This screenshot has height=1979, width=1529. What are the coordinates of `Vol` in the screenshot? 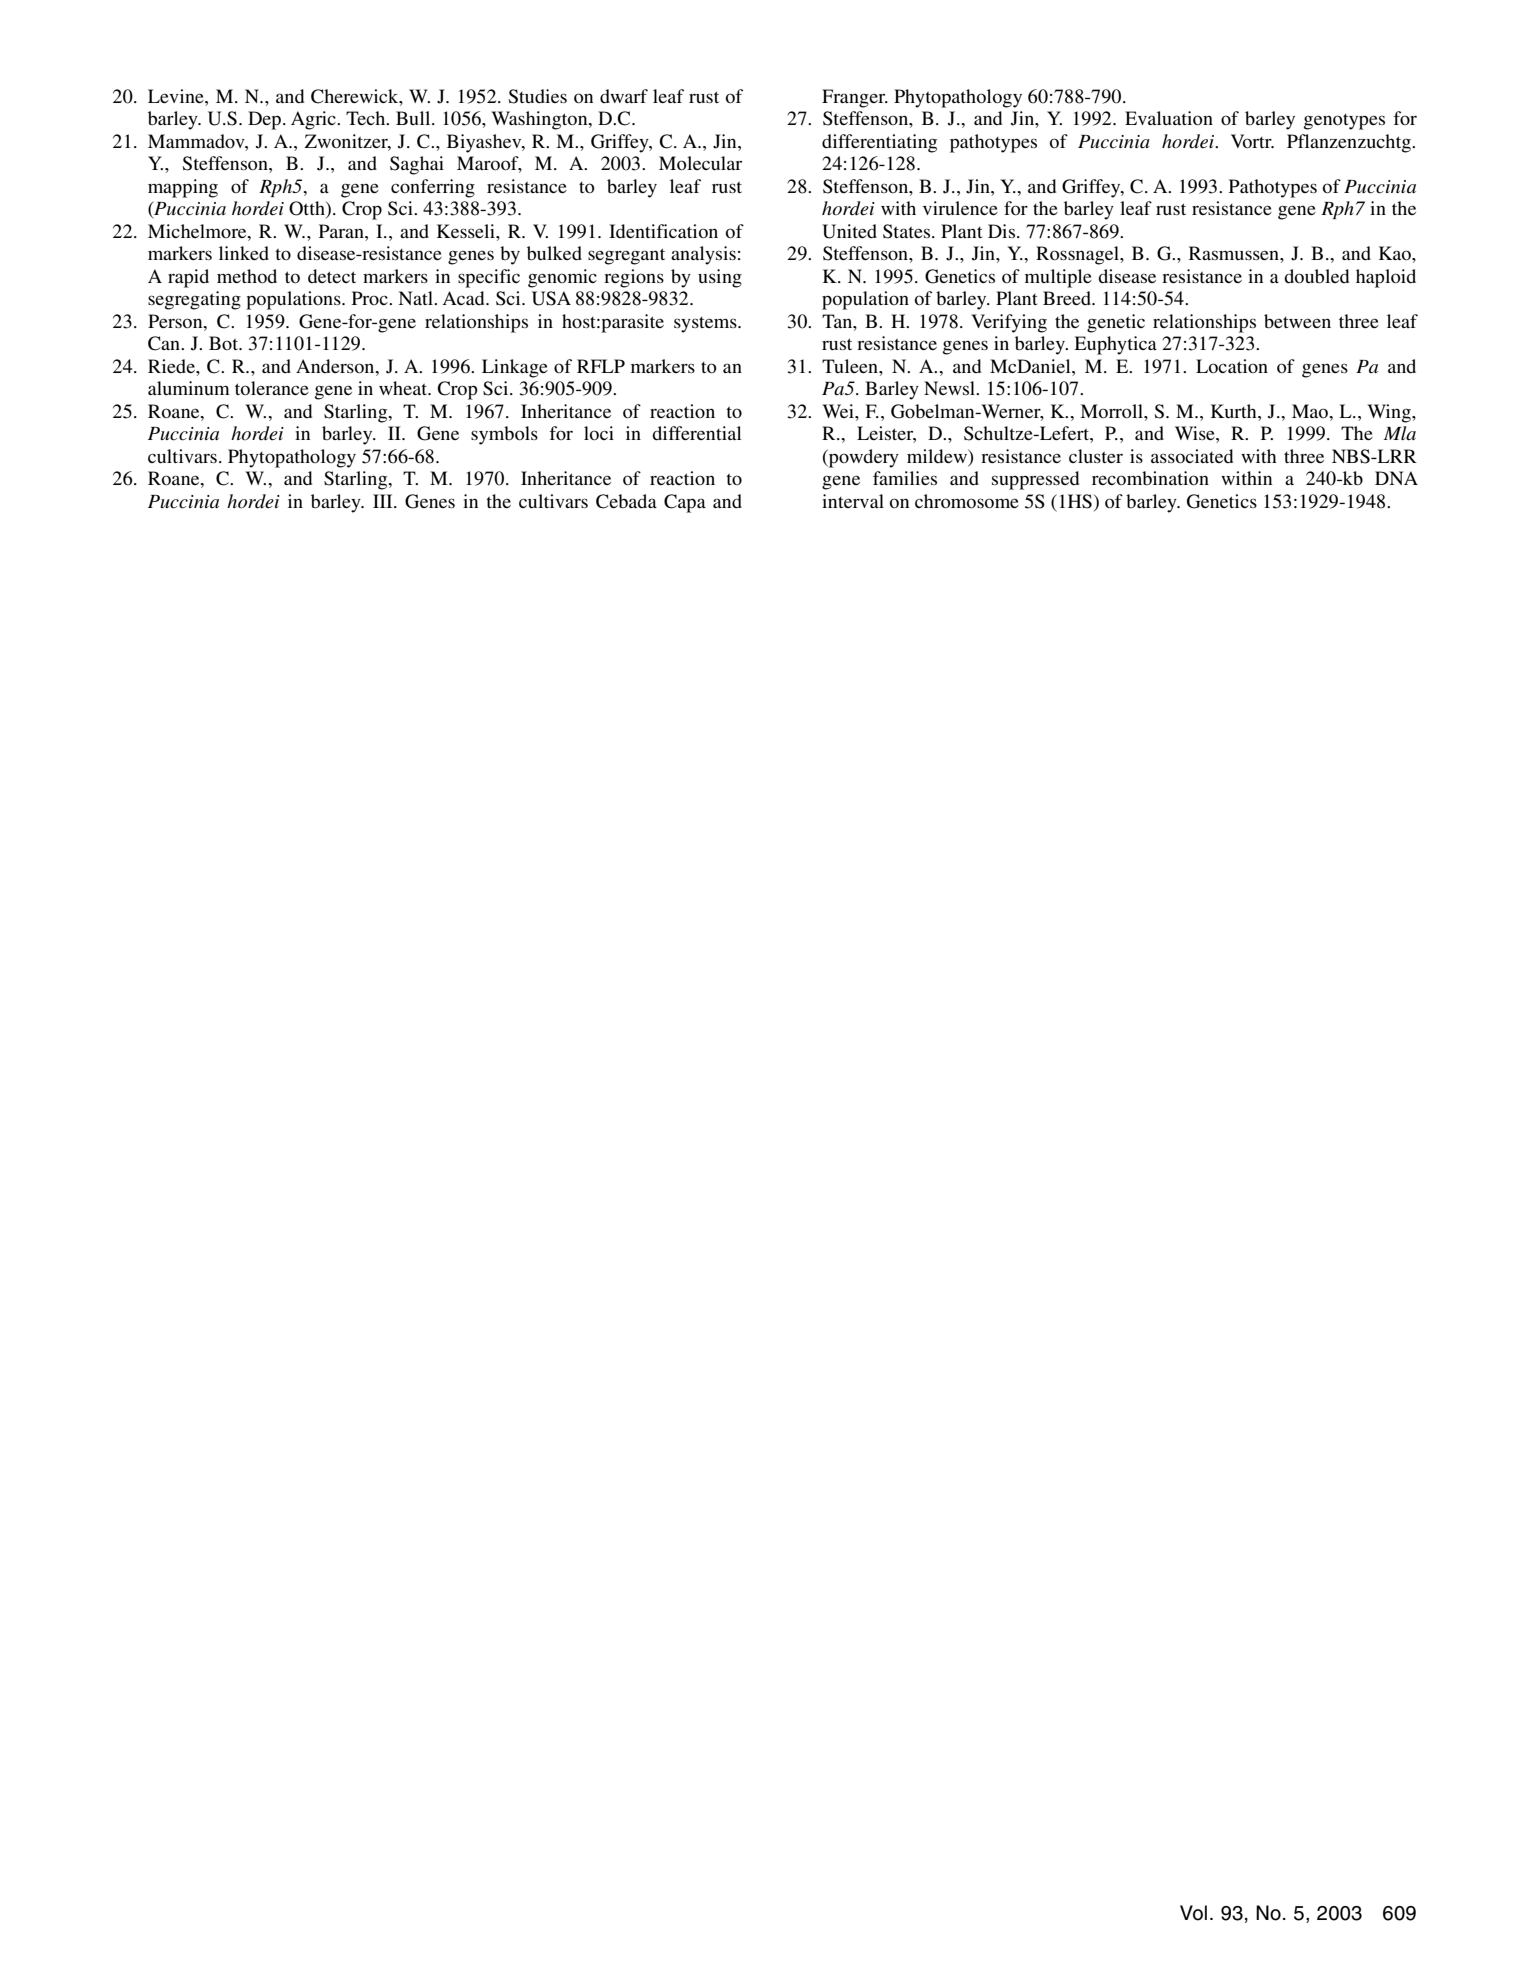 It's located at (1193, 1913).
